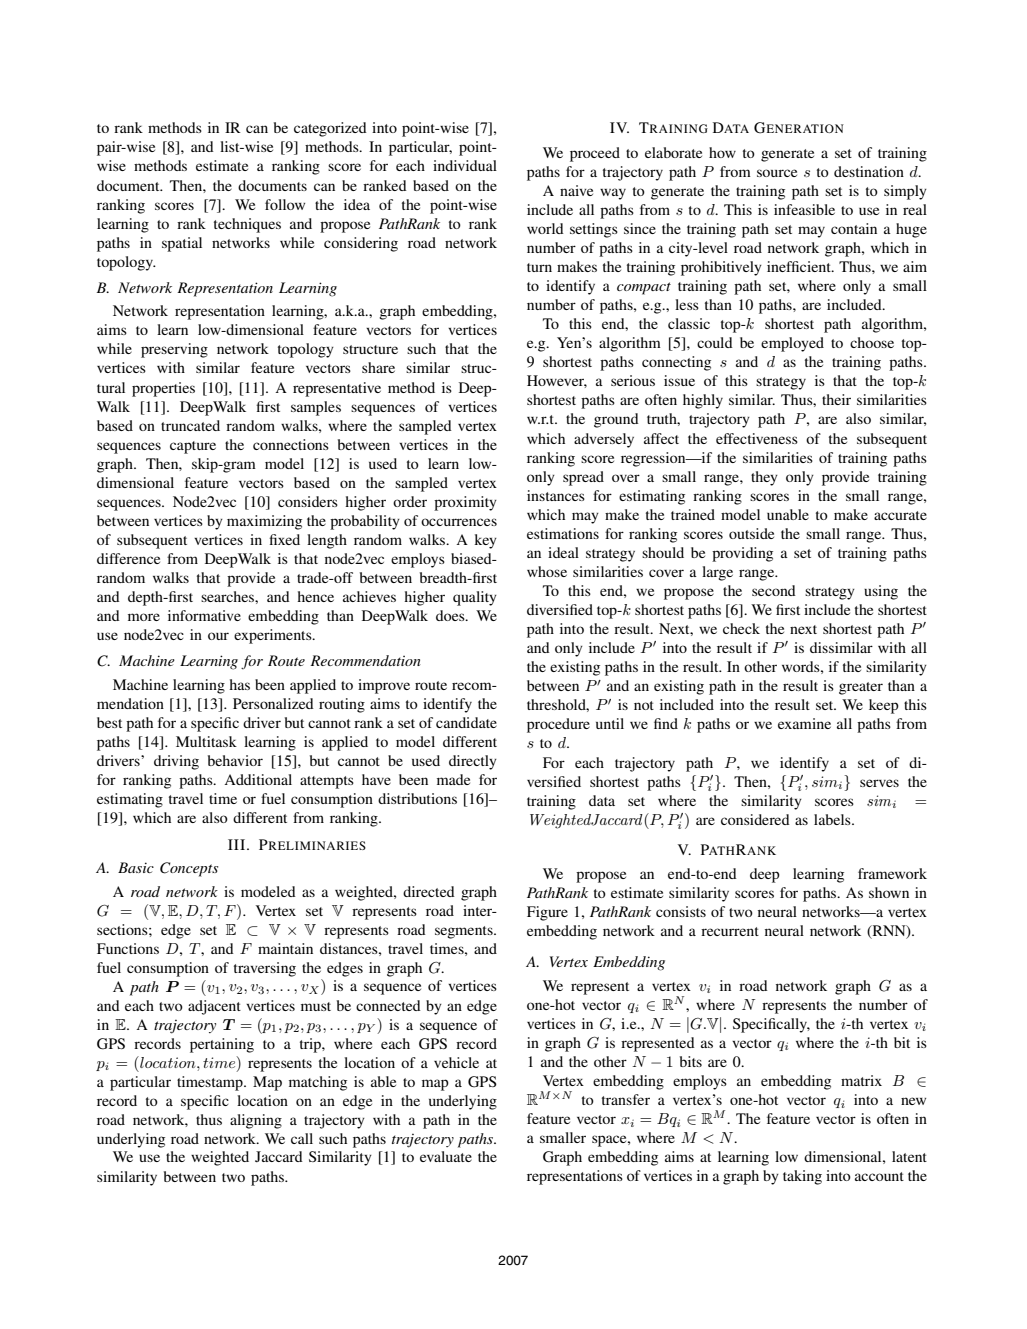 Image resolution: width=1027 pixels, height=1329 pixels. What do you see at coordinates (861, 688) in the screenshot?
I see `greater` at bounding box center [861, 688].
